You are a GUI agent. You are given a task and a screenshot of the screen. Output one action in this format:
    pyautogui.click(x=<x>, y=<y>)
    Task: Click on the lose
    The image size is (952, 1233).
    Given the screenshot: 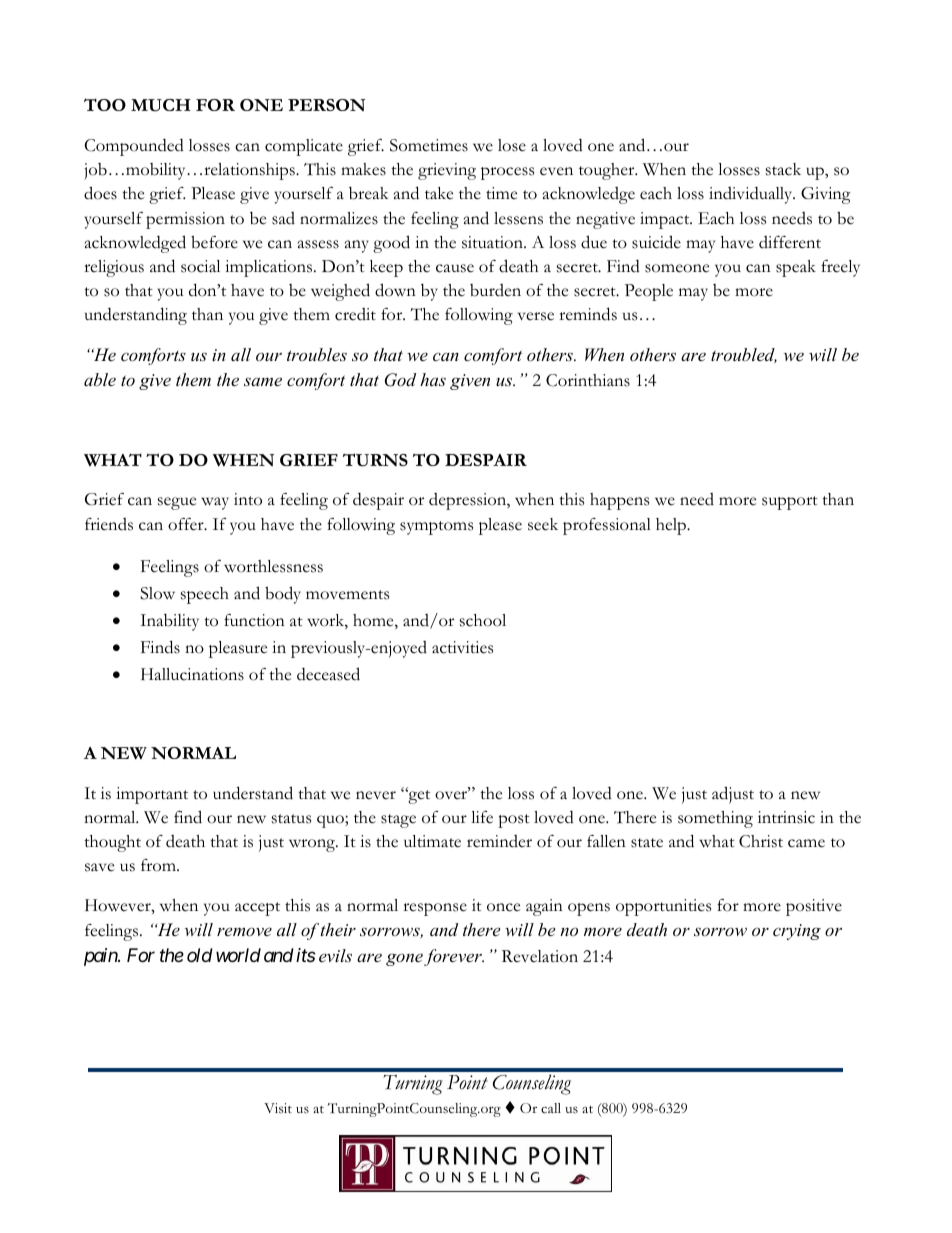 What is the action you would take?
    pyautogui.click(x=512, y=145)
